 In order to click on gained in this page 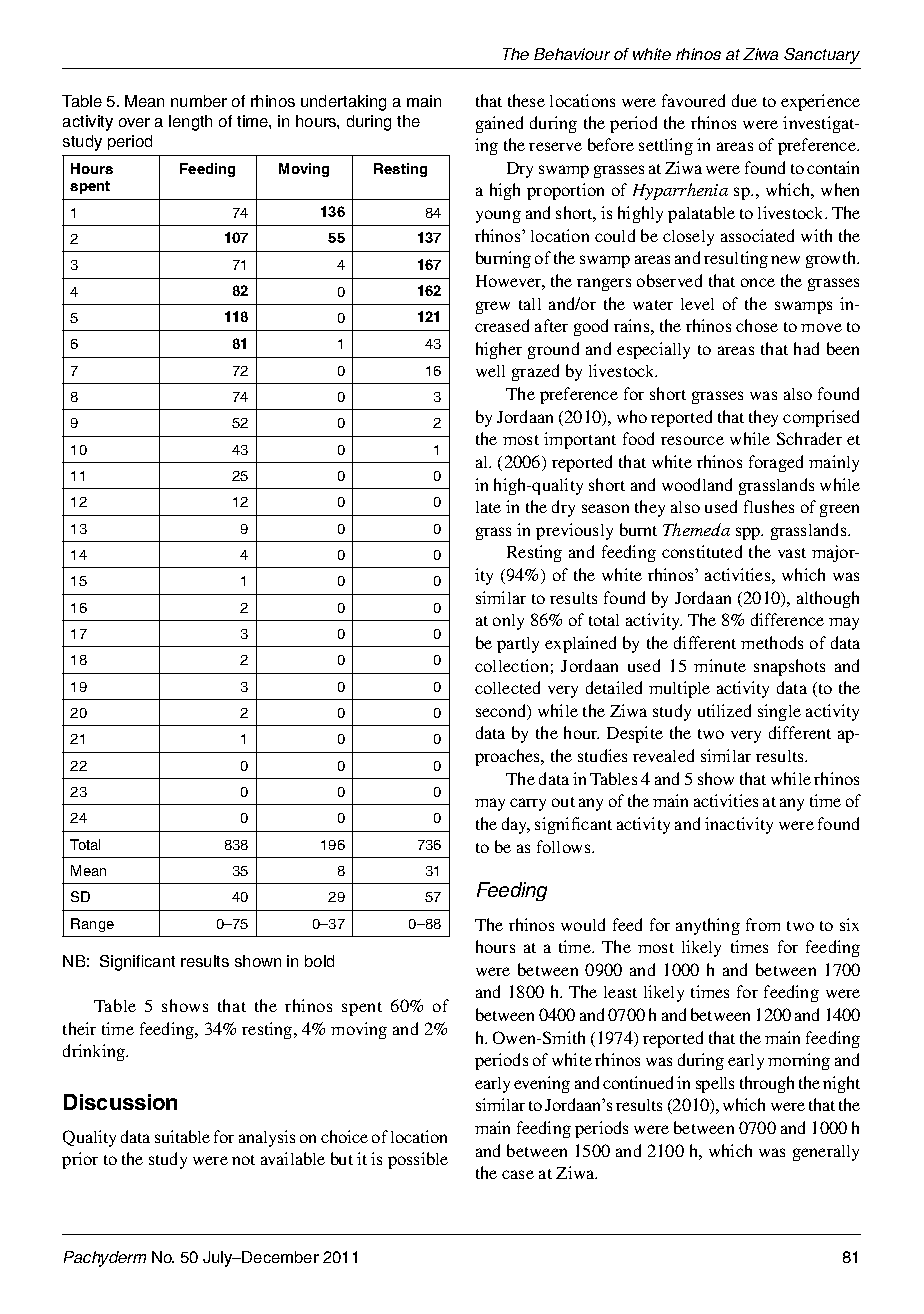, I will do `click(499, 124)`.
